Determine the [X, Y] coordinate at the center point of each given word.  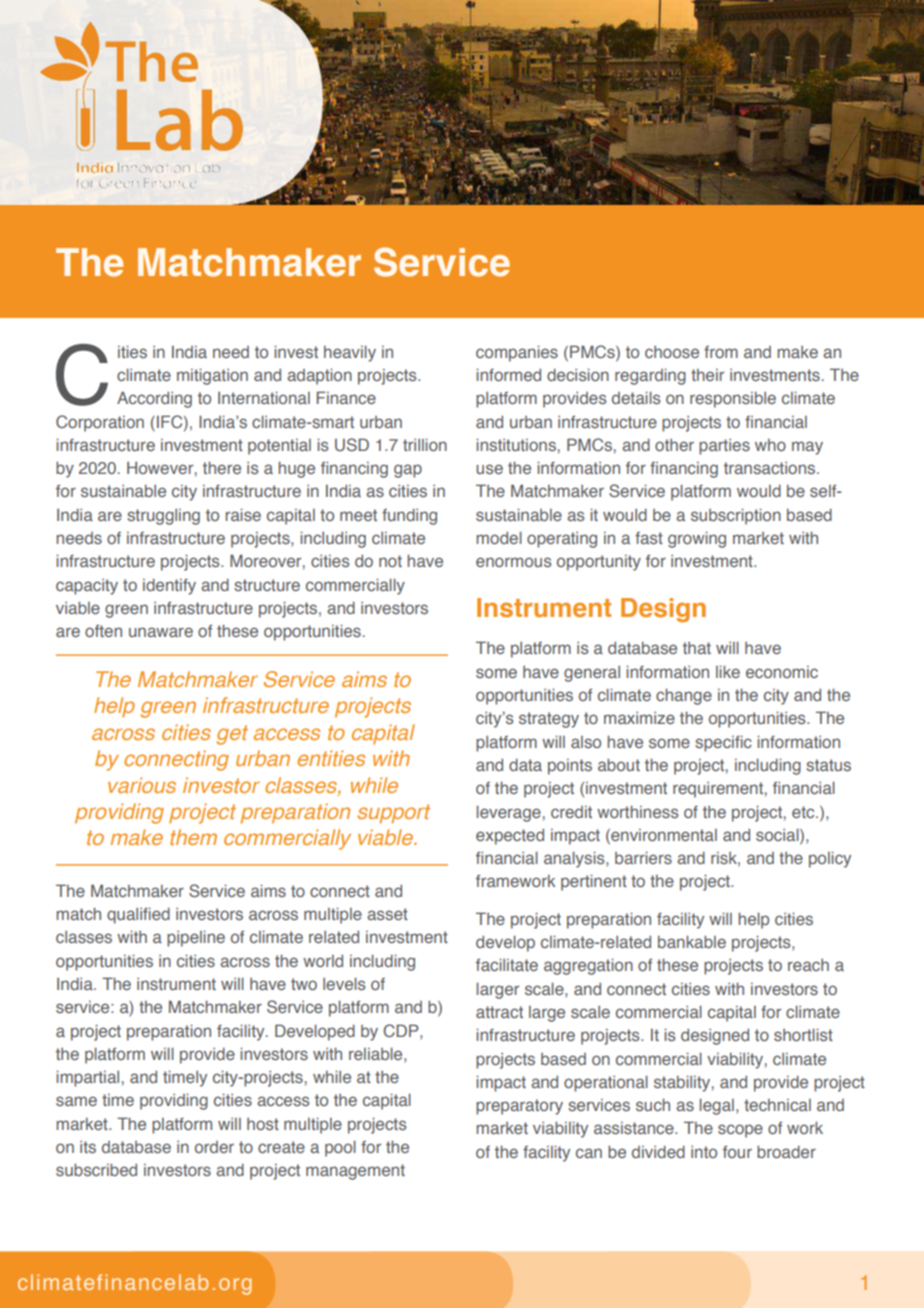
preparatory [519, 1107]
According [154, 399]
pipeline [196, 938]
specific [723, 744]
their [707, 375]
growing [697, 539]
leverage [510, 813]
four [737, 1152]
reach [808, 965]
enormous [514, 562]
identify [169, 587]
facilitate [507, 964]
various [142, 785]
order [214, 1147]
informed [508, 374]
